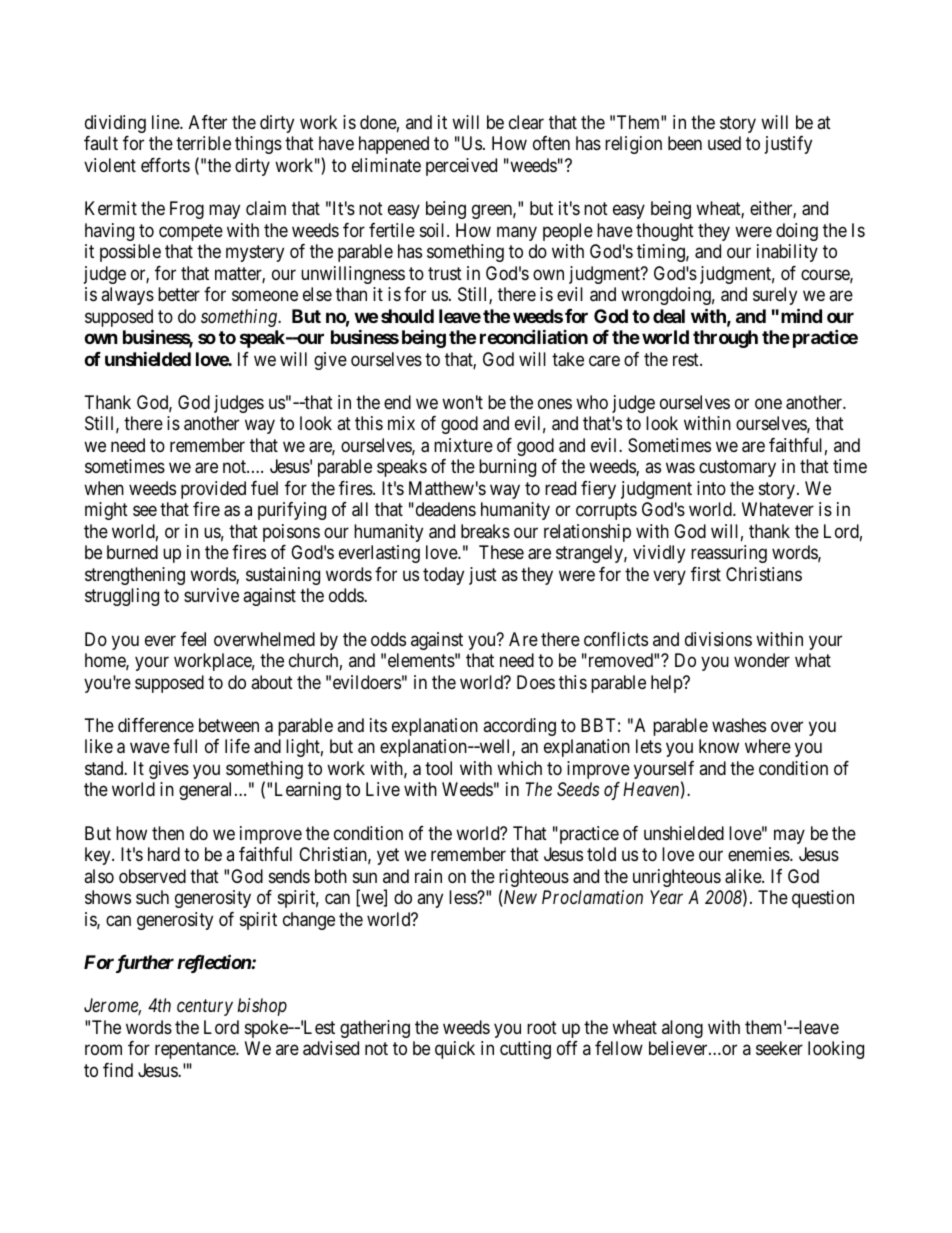 The width and height of the screenshot is (952, 1233). I want to click on tool, so click(438, 768).
